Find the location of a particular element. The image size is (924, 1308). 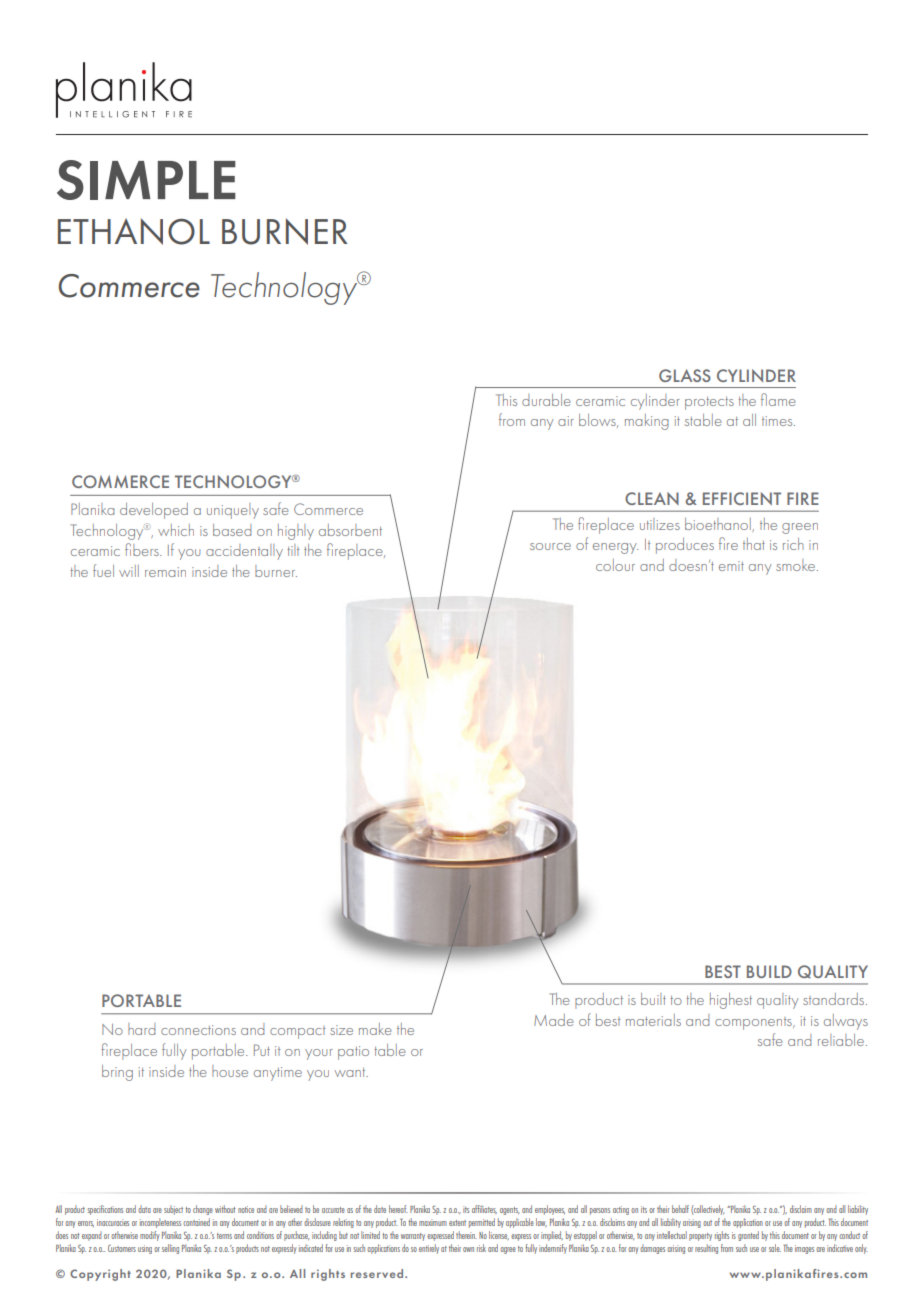

durable is located at coordinates (546, 400).
